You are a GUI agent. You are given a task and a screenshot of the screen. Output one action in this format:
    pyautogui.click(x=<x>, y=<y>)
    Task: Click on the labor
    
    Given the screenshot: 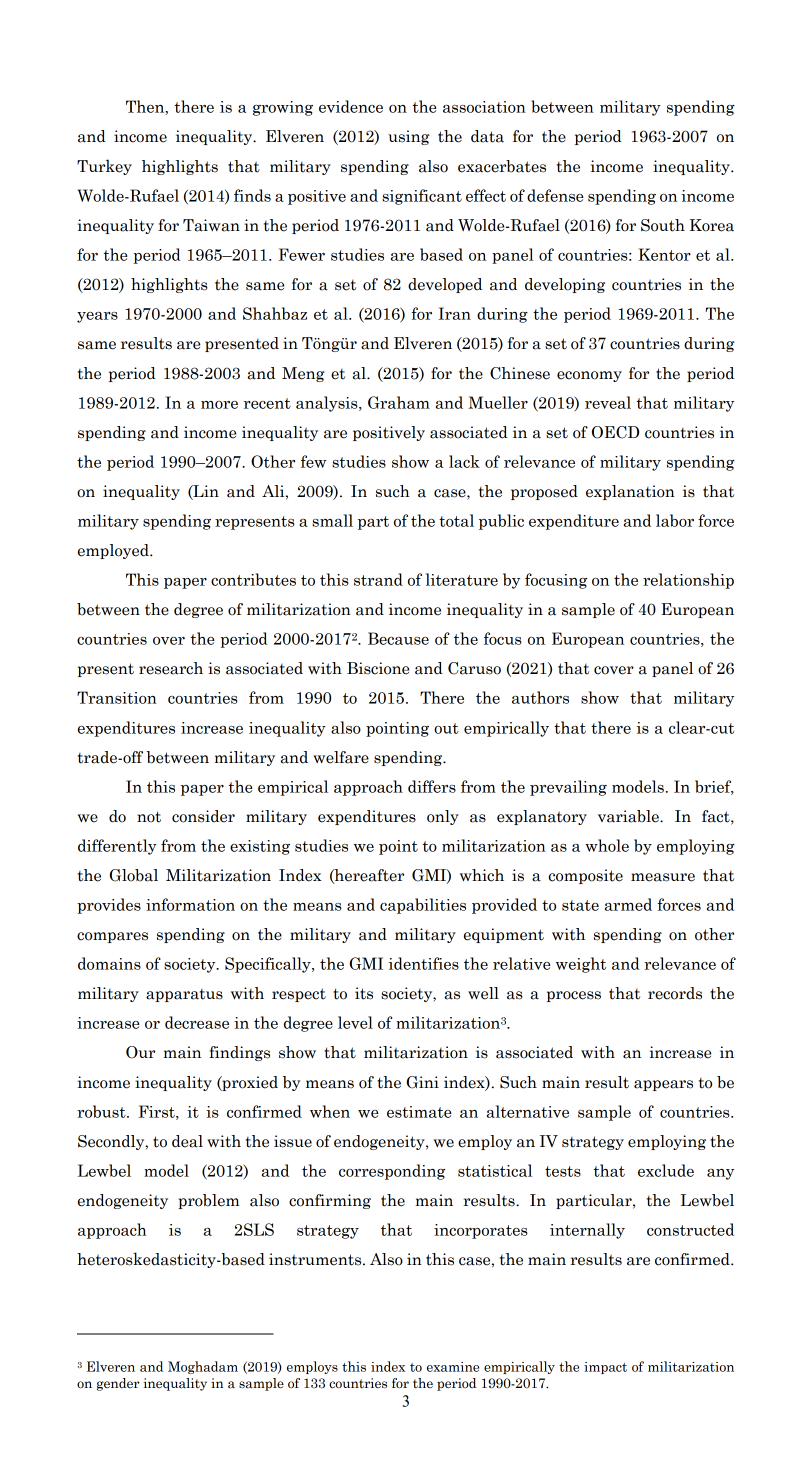 What is the action you would take?
    pyautogui.click(x=675, y=520)
